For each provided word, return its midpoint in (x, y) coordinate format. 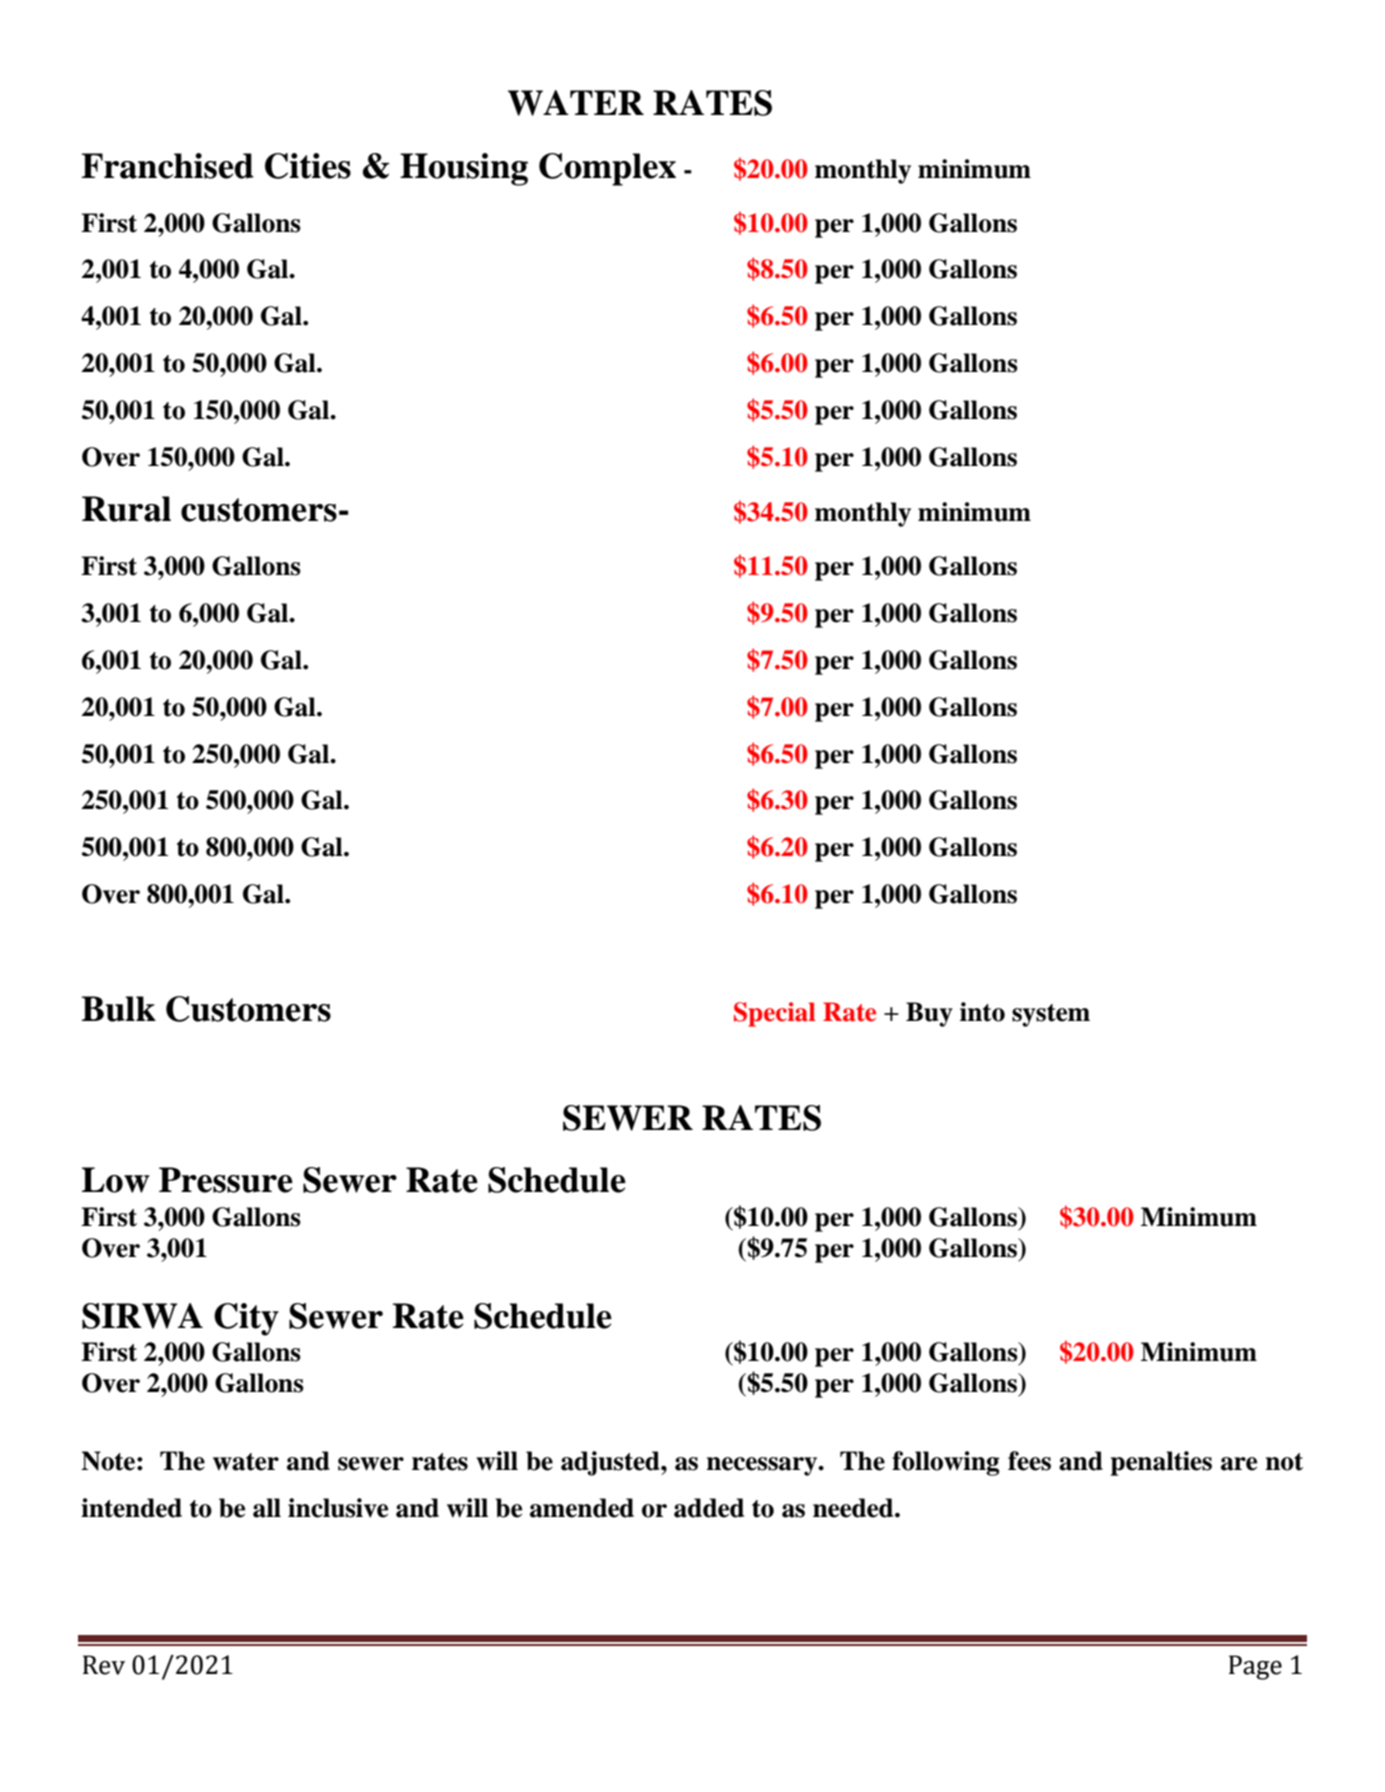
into (982, 1012)
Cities (308, 166)
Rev (104, 1665)
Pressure (226, 1180)
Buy (929, 1014)
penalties (1161, 1463)
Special (775, 1014)
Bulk (118, 1009)
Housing (464, 169)
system (1051, 1015)
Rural (126, 509)
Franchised (167, 166)
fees (1029, 1461)
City (246, 1319)
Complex (607, 169)
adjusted (611, 1463)
